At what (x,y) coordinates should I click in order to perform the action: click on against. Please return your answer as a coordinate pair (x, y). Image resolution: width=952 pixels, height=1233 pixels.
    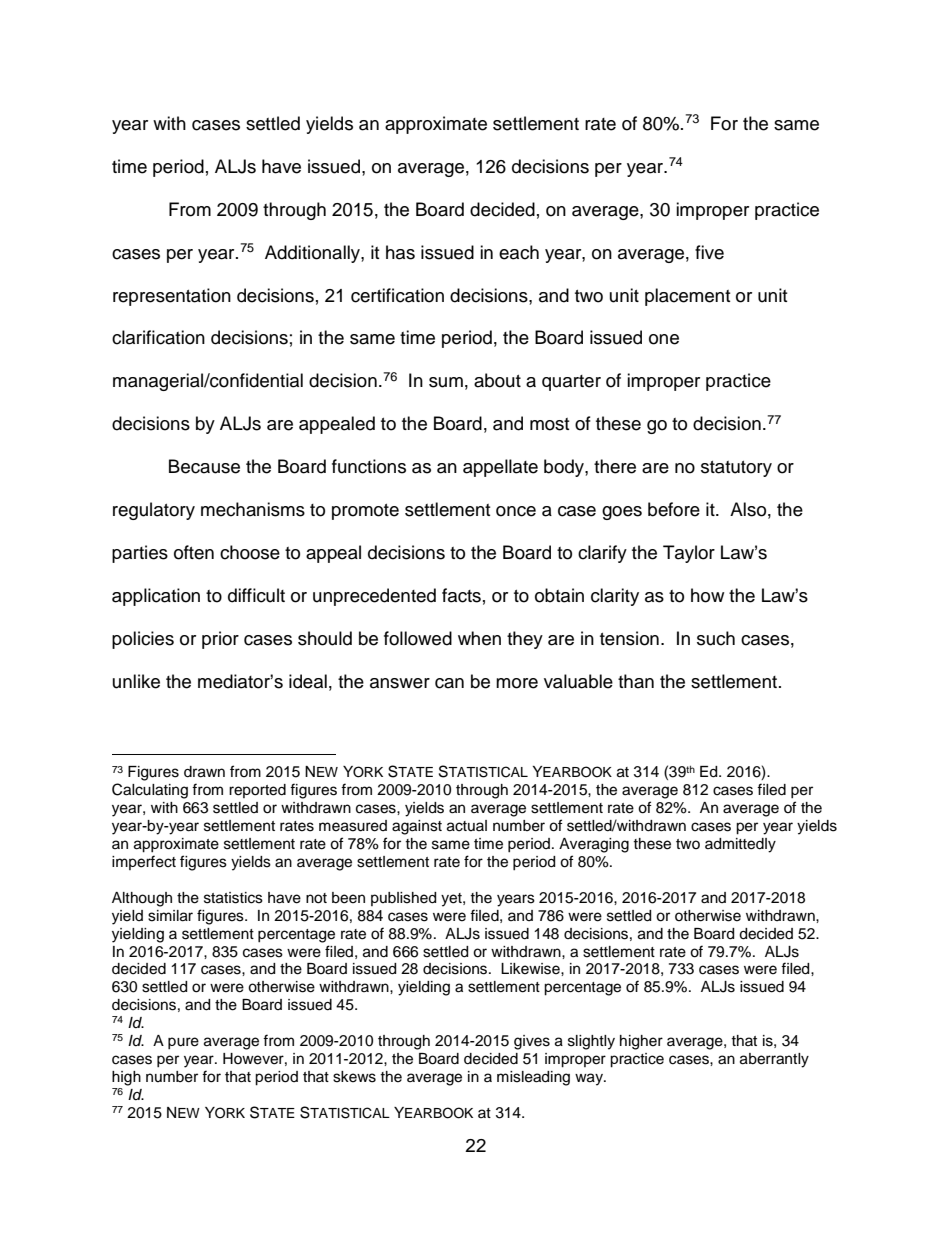
    Looking at the image, I should click on (417, 827).
